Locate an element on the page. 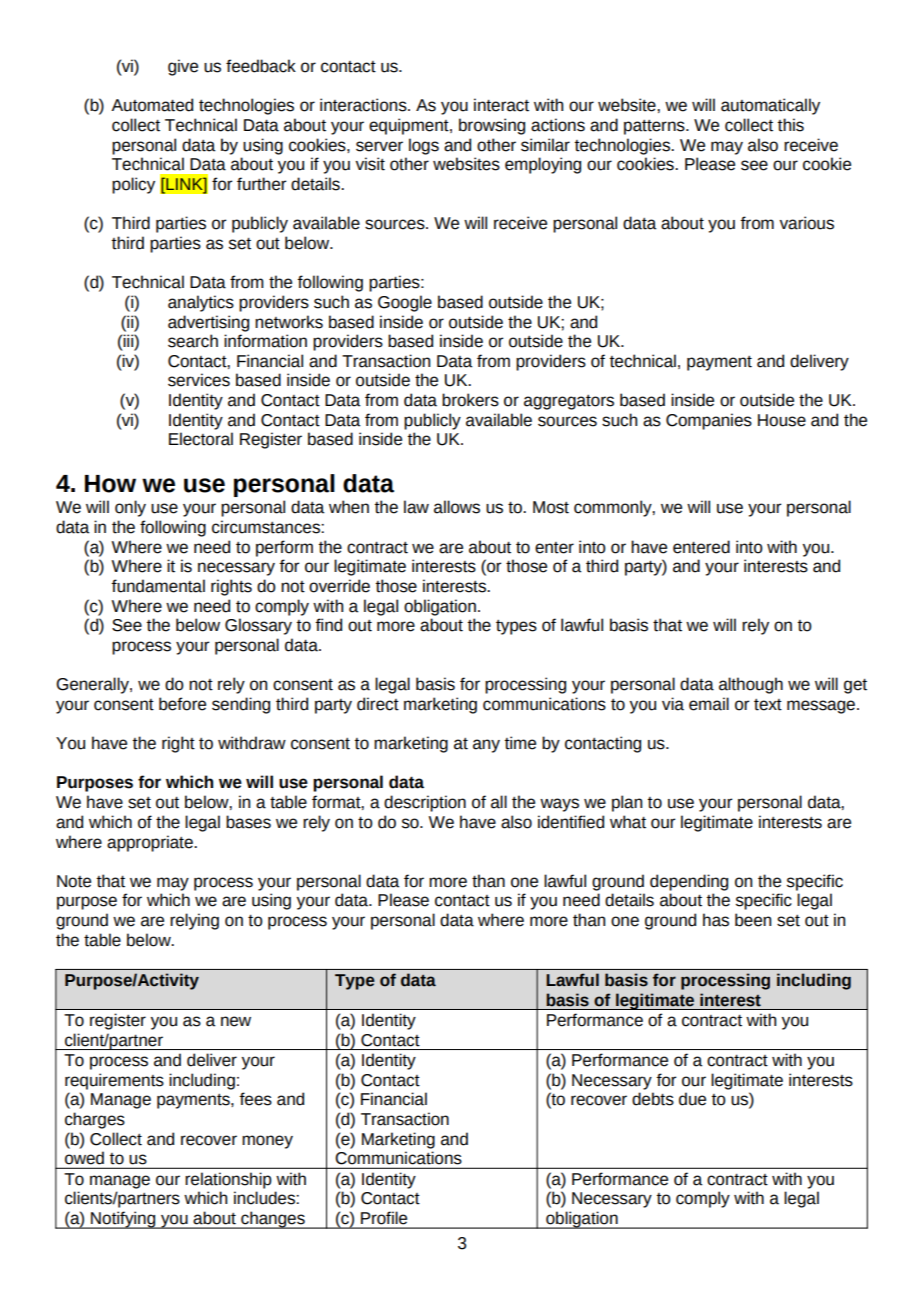 This page has width=924, height=1308. changes is located at coordinates (273, 1220).
